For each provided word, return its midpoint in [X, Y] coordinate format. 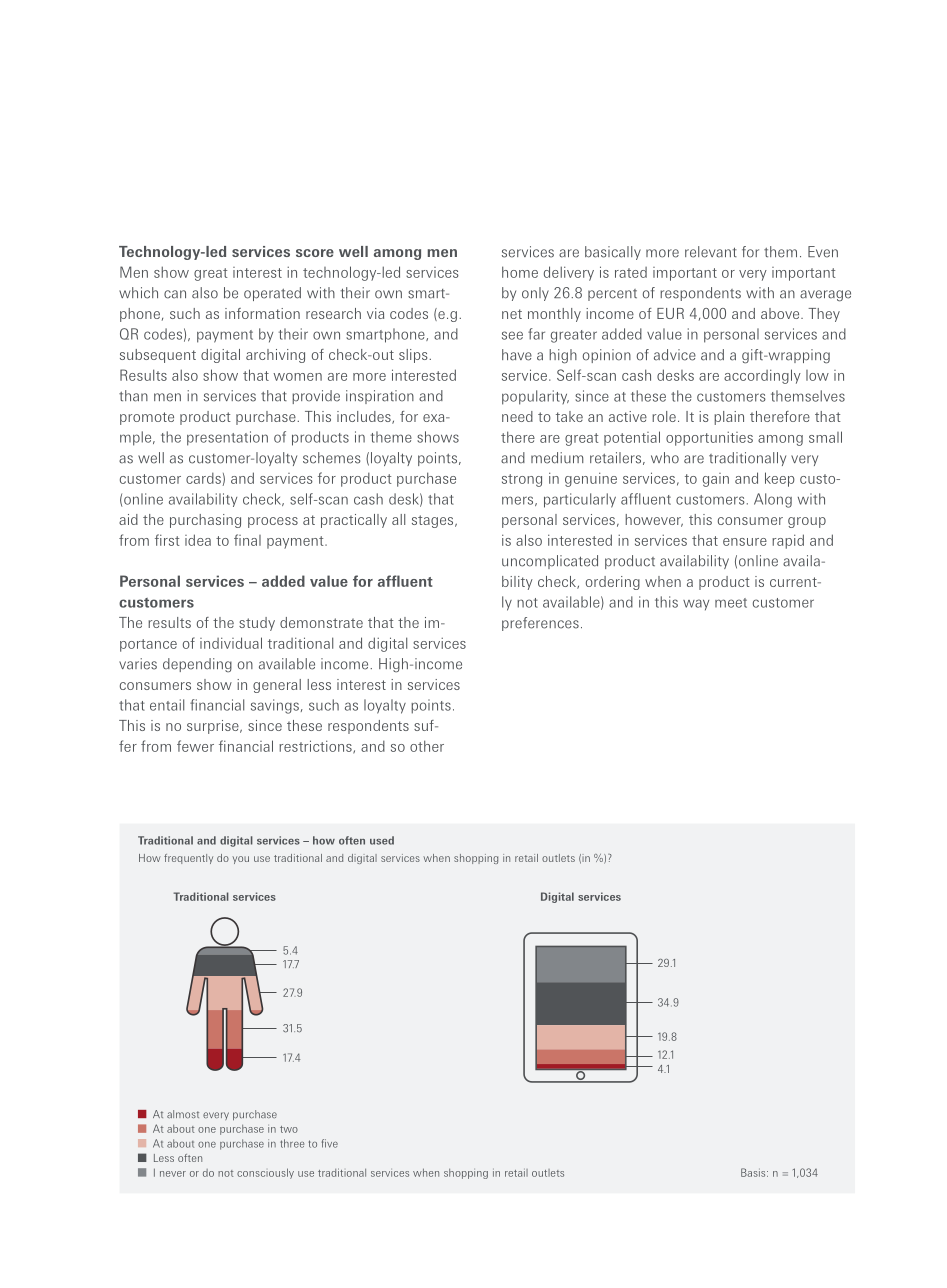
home [520, 272]
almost [183, 1114]
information [262, 313]
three [292, 1143]
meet [731, 603]
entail [167, 705]
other [427, 746]
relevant [711, 252]
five [330, 1143]
